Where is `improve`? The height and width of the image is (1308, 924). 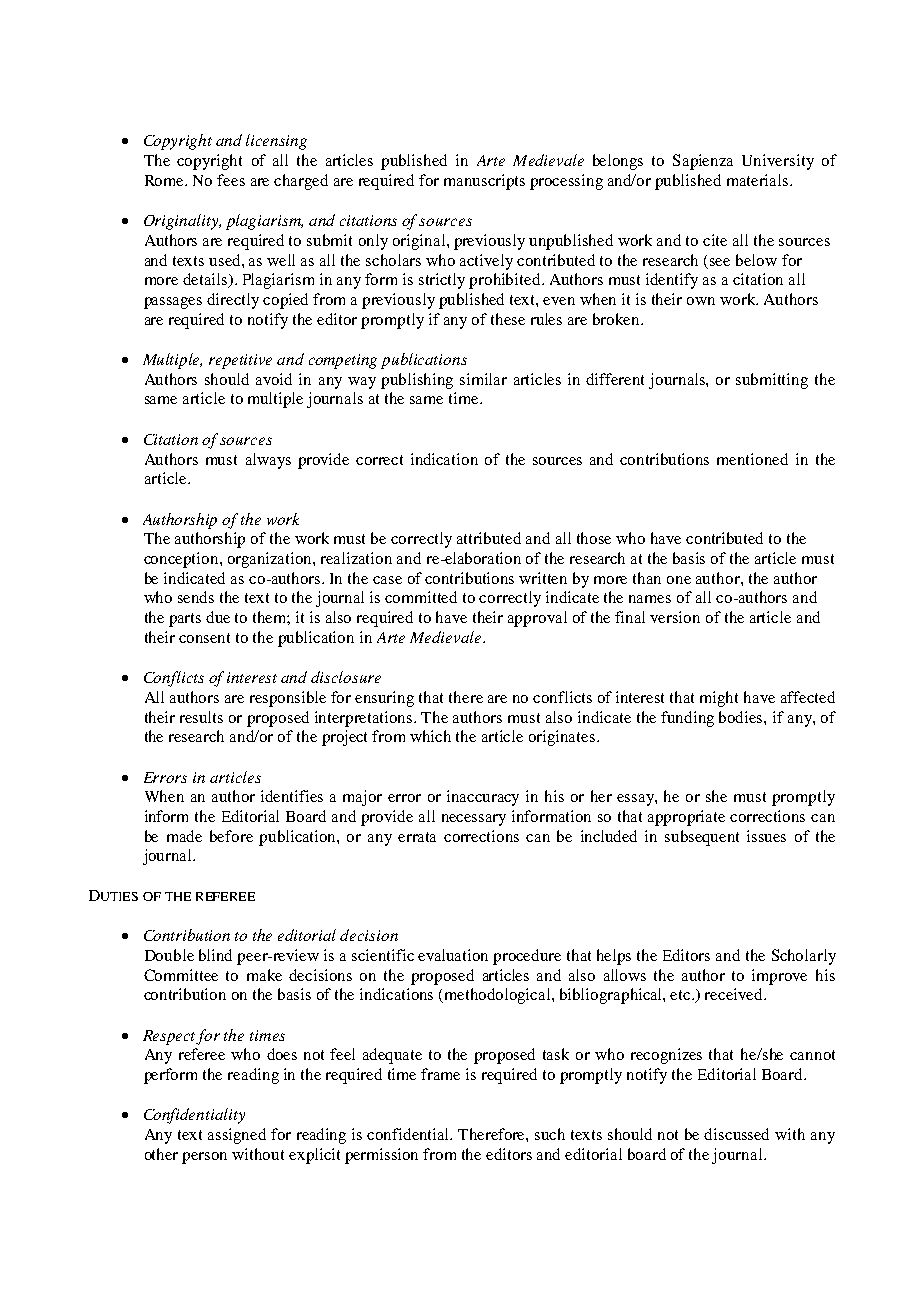 improve is located at coordinates (779, 977).
